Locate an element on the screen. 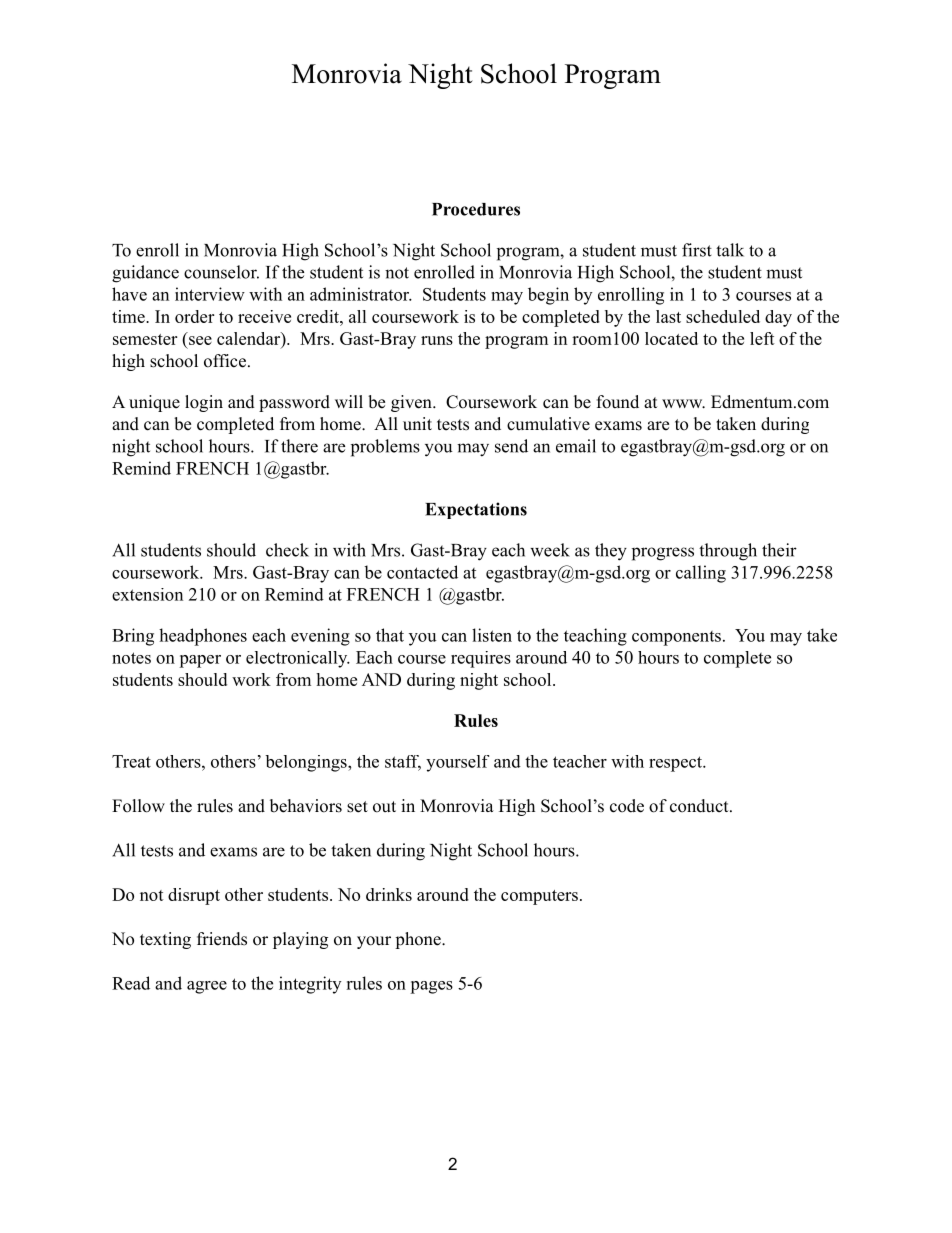 The image size is (952, 1233). computers is located at coordinates (539, 897).
